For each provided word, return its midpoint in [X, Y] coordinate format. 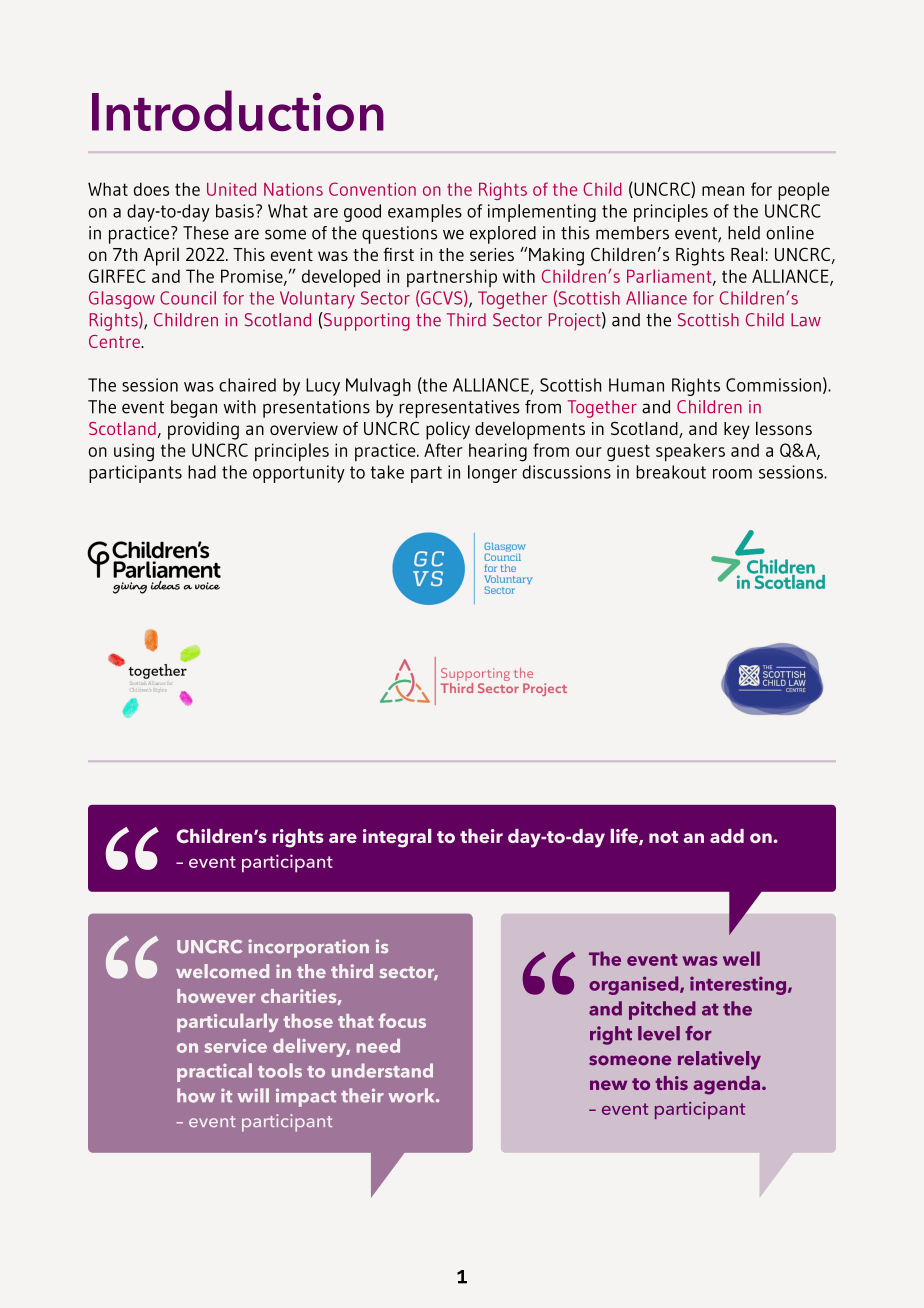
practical [214, 1072]
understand [382, 1070]
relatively [719, 1060]
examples [425, 213]
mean [723, 191]
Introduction [238, 110]
